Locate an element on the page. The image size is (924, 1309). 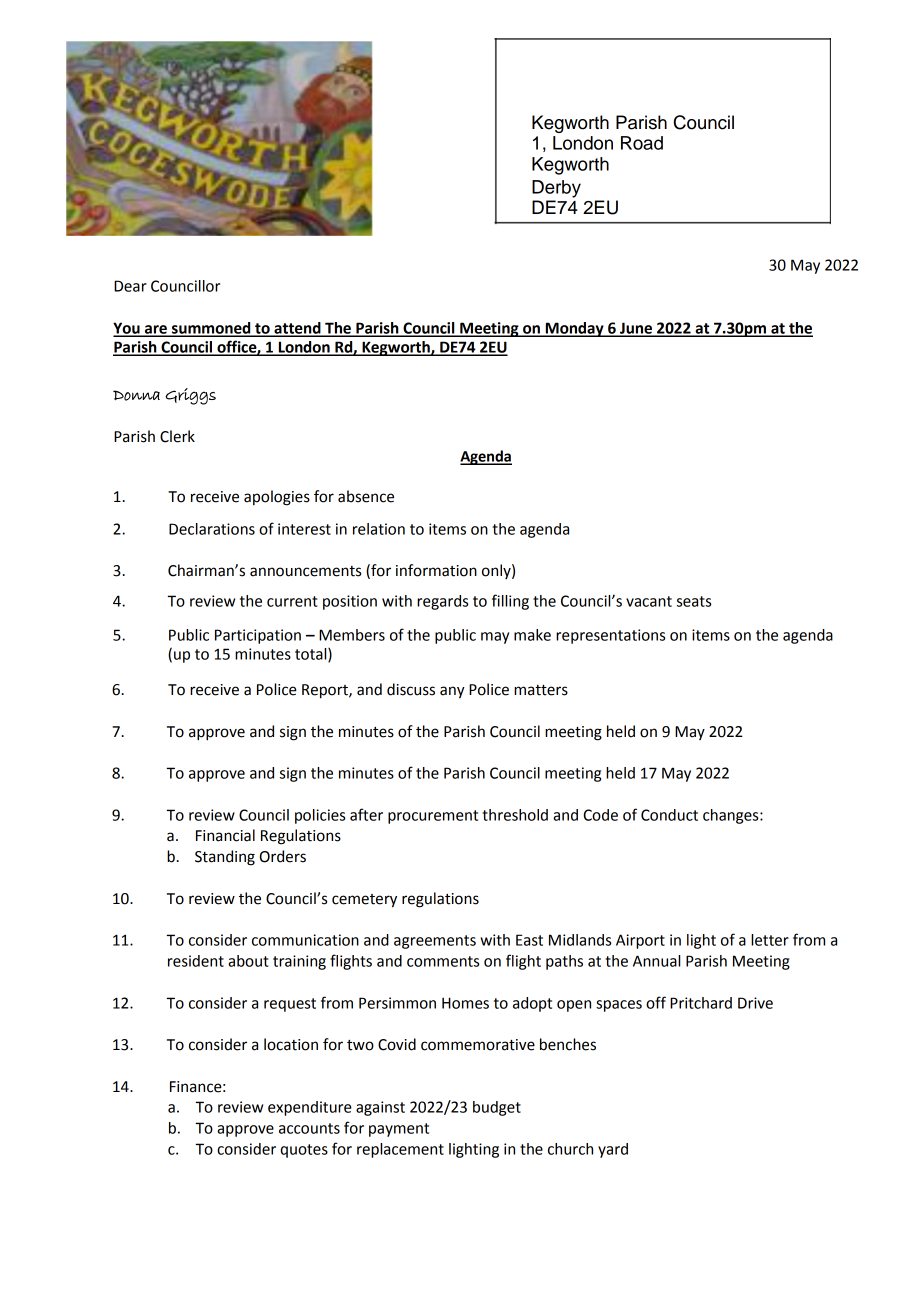
seats is located at coordinates (694, 601).
